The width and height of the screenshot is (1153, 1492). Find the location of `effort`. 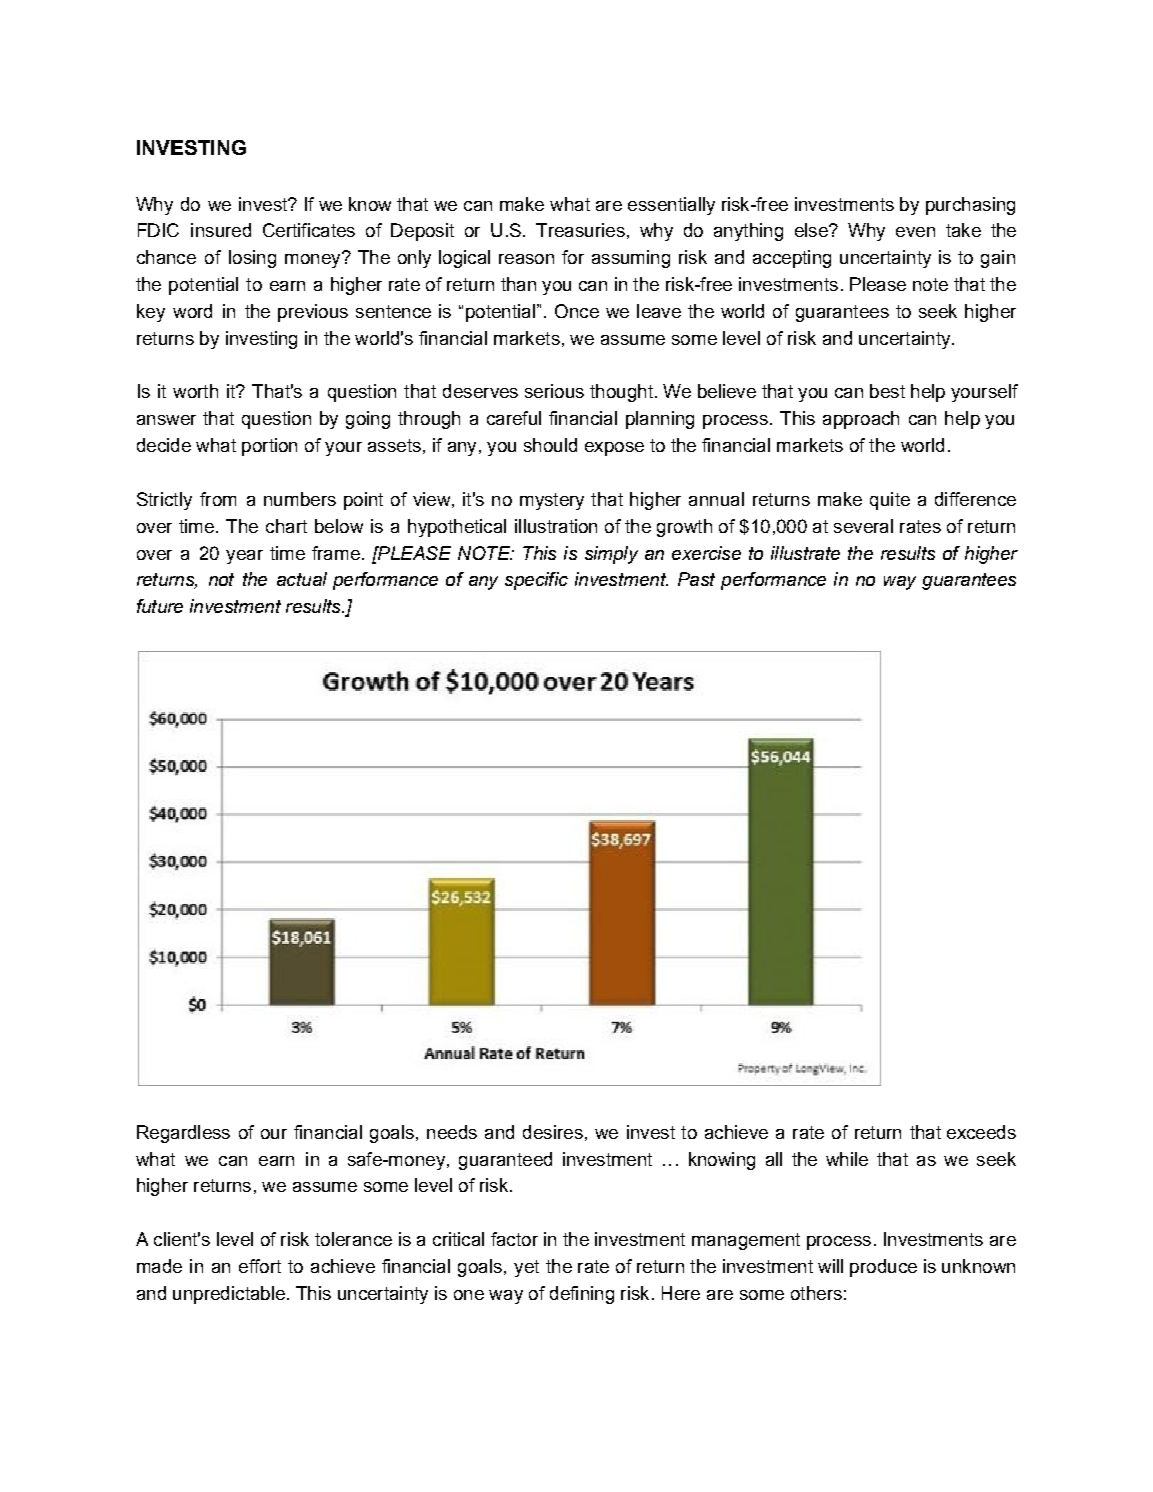

effort is located at coordinates (260, 1266).
